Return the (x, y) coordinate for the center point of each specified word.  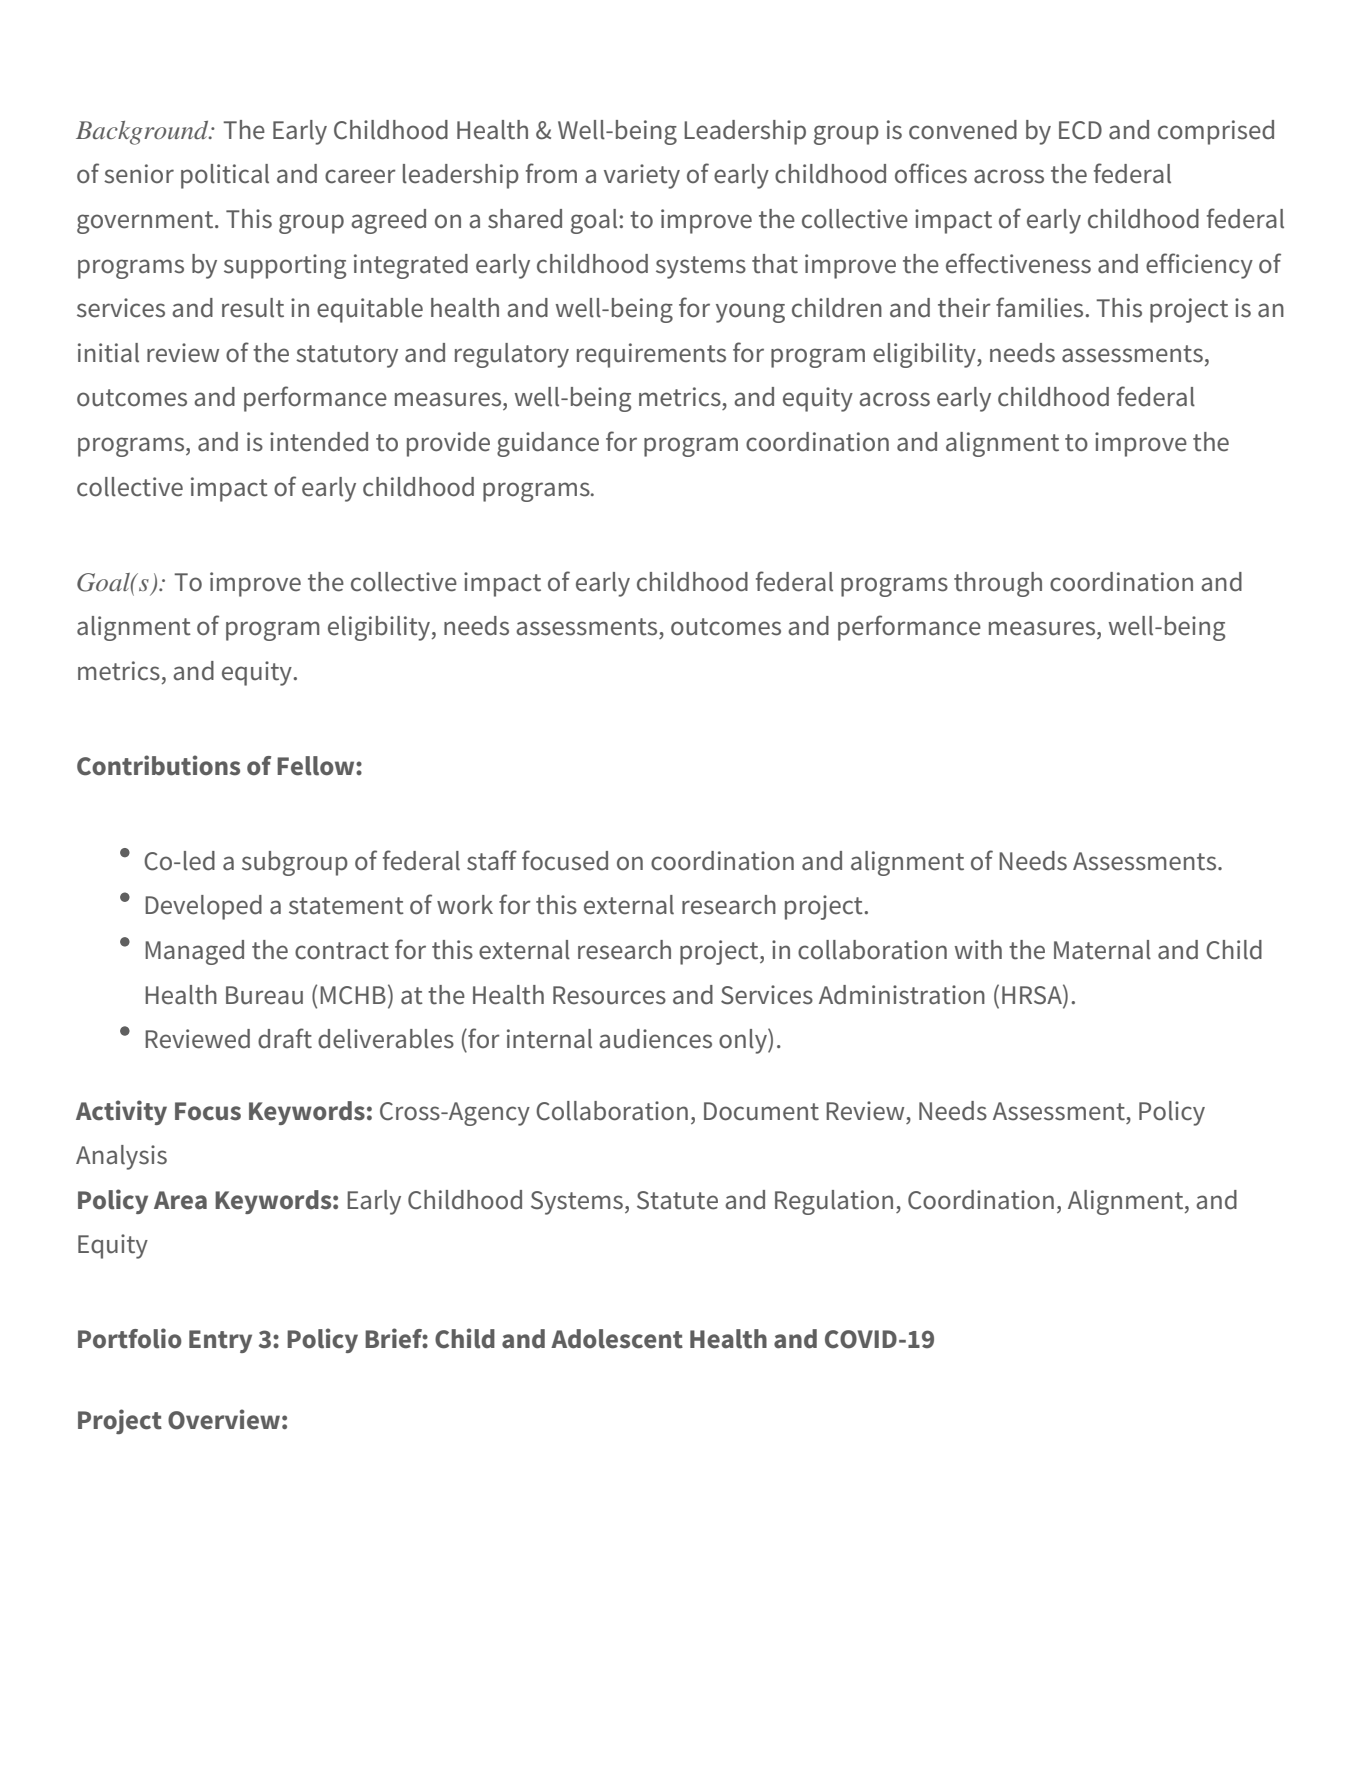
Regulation (834, 1202)
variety (642, 176)
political (225, 176)
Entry (220, 1341)
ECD (1080, 130)
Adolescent (617, 1339)
